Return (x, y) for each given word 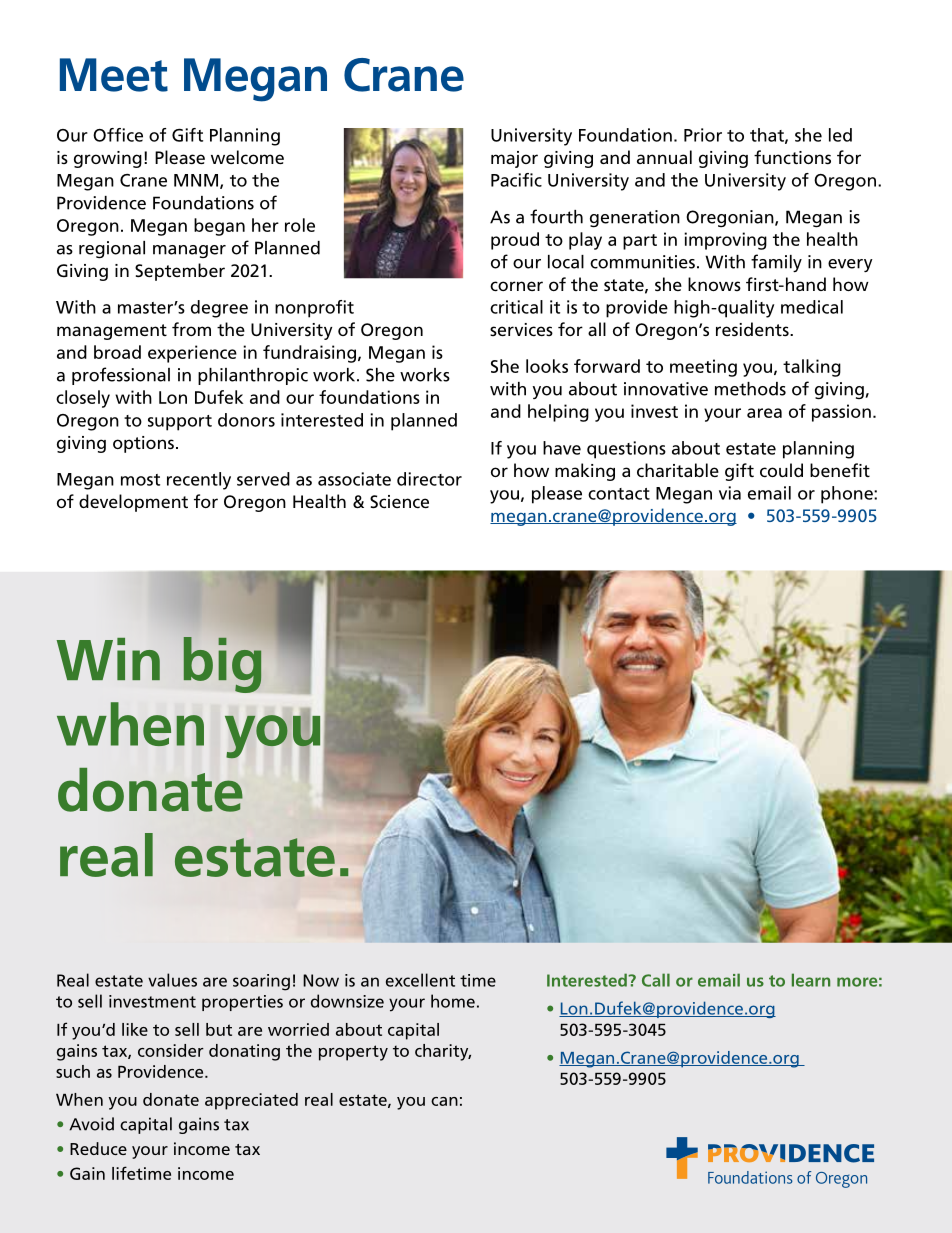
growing (108, 159)
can (444, 1101)
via (730, 493)
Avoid (91, 1124)
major (514, 159)
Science (399, 501)
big (222, 665)
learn (811, 980)
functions (792, 157)
